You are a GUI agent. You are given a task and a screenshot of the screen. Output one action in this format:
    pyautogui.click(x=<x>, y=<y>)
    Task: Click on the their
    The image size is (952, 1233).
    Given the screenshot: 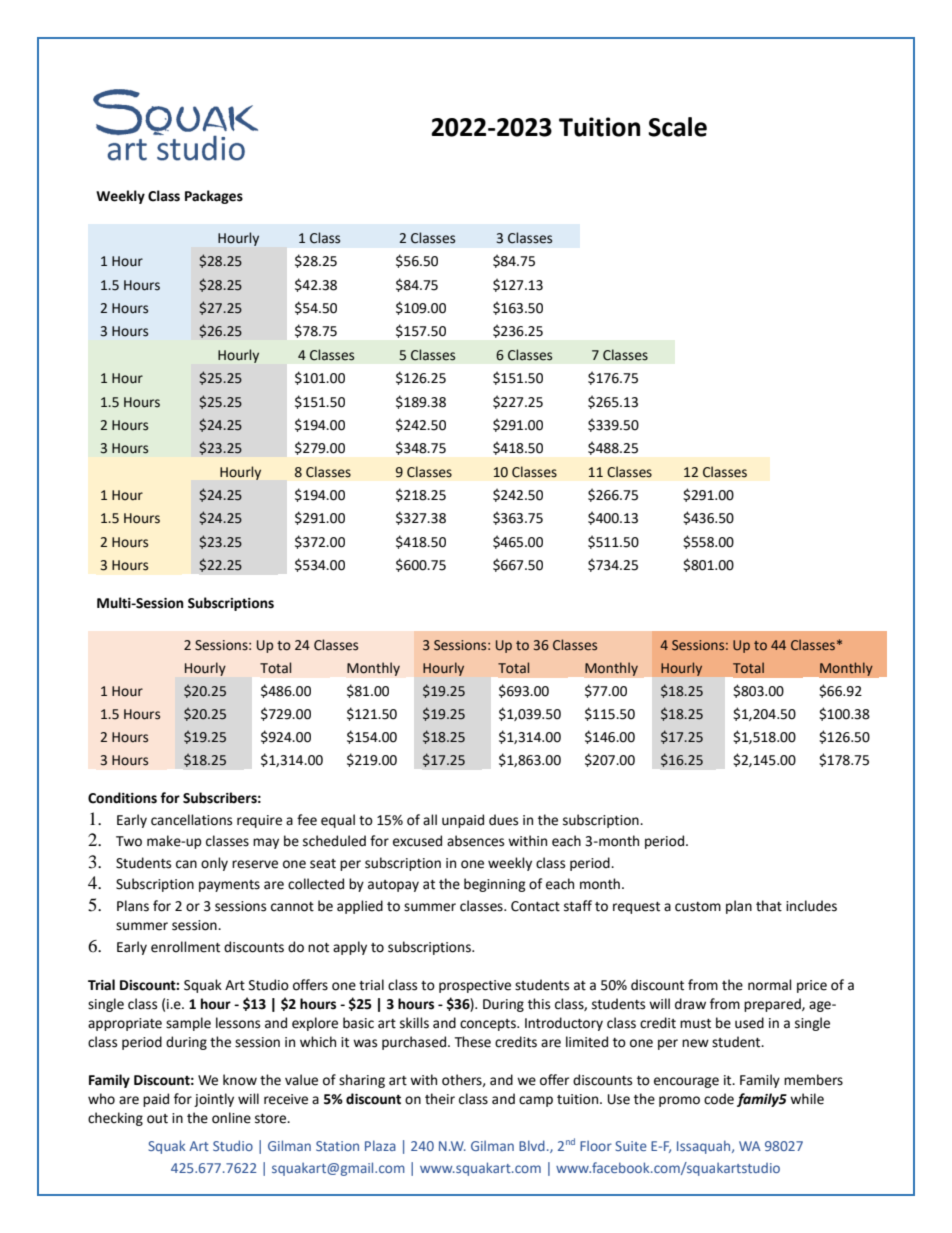 What is the action you would take?
    pyautogui.click(x=440, y=1099)
